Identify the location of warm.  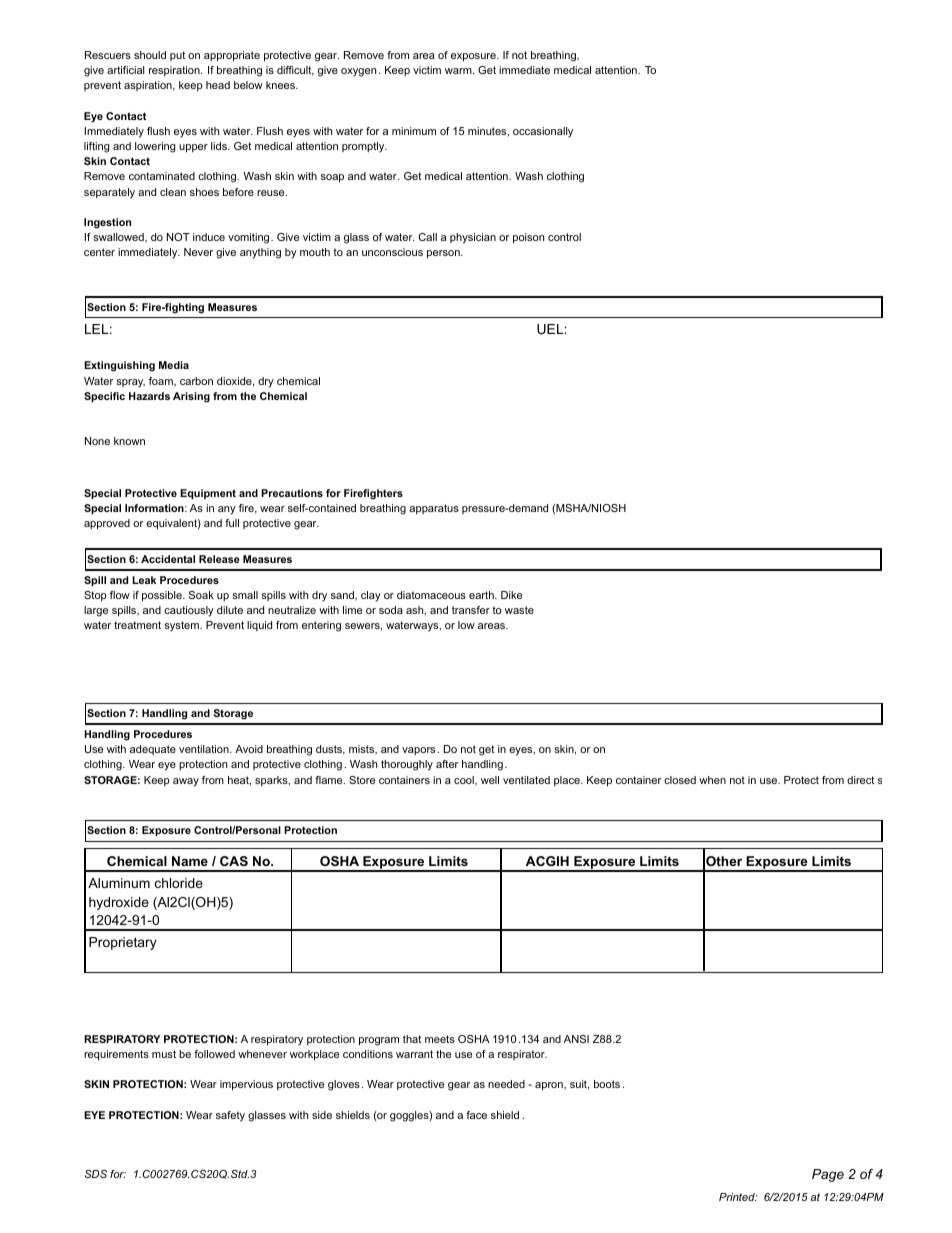
(459, 71).
